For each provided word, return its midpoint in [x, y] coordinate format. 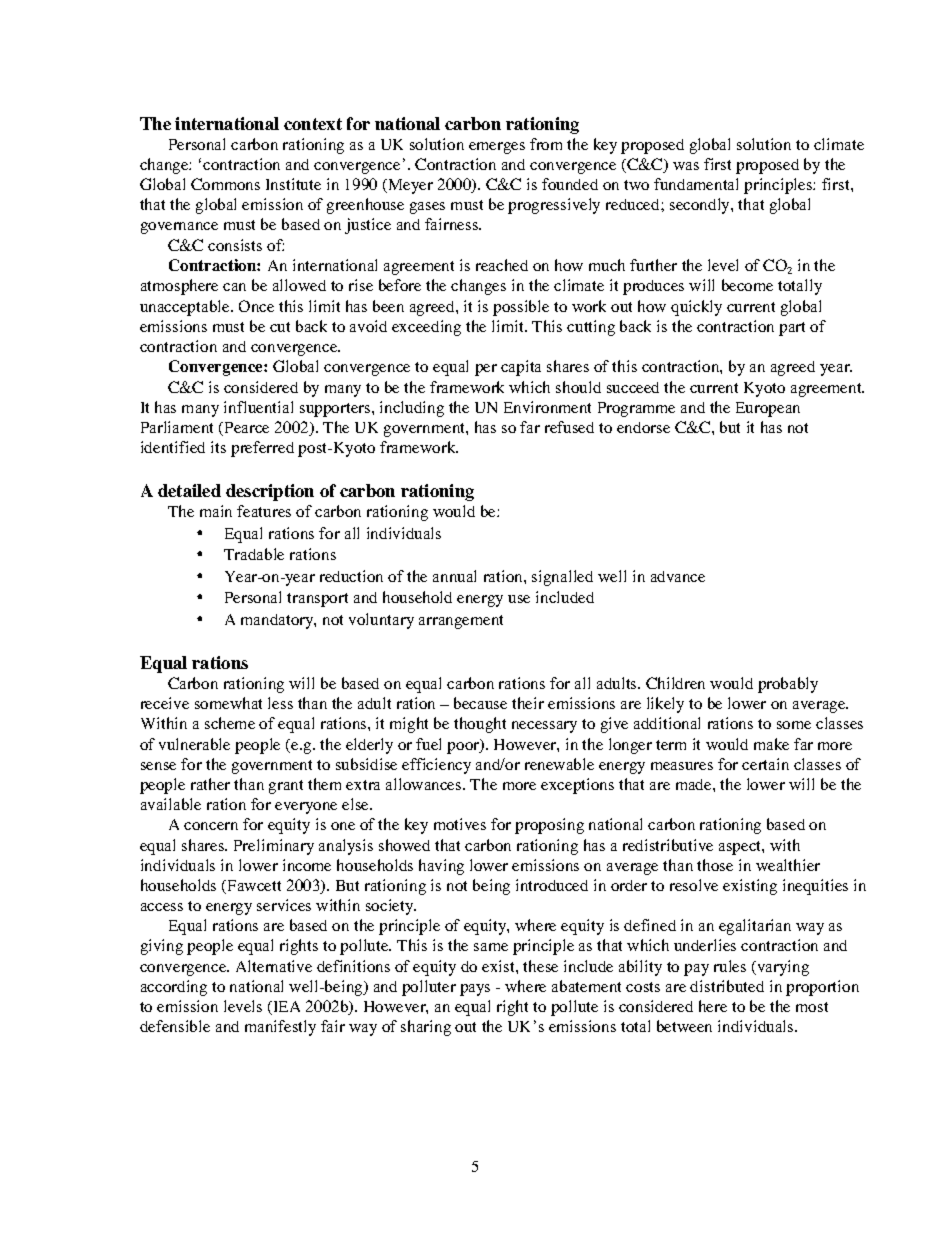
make [771, 744]
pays [475, 990]
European [768, 409]
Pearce [247, 427]
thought [480, 725]
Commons [225, 184]
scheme [230, 723]
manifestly [280, 1028]
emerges [497, 148]
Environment [547, 407]
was [686, 166]
